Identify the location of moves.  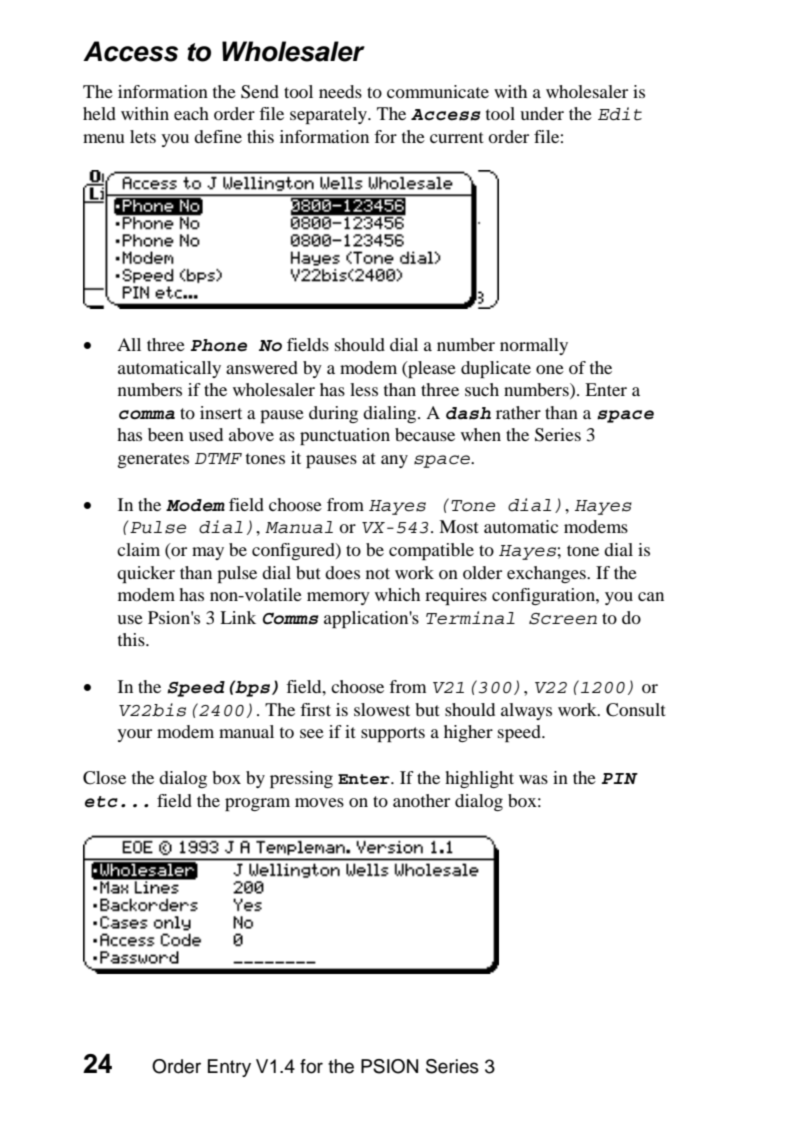
(319, 802).
